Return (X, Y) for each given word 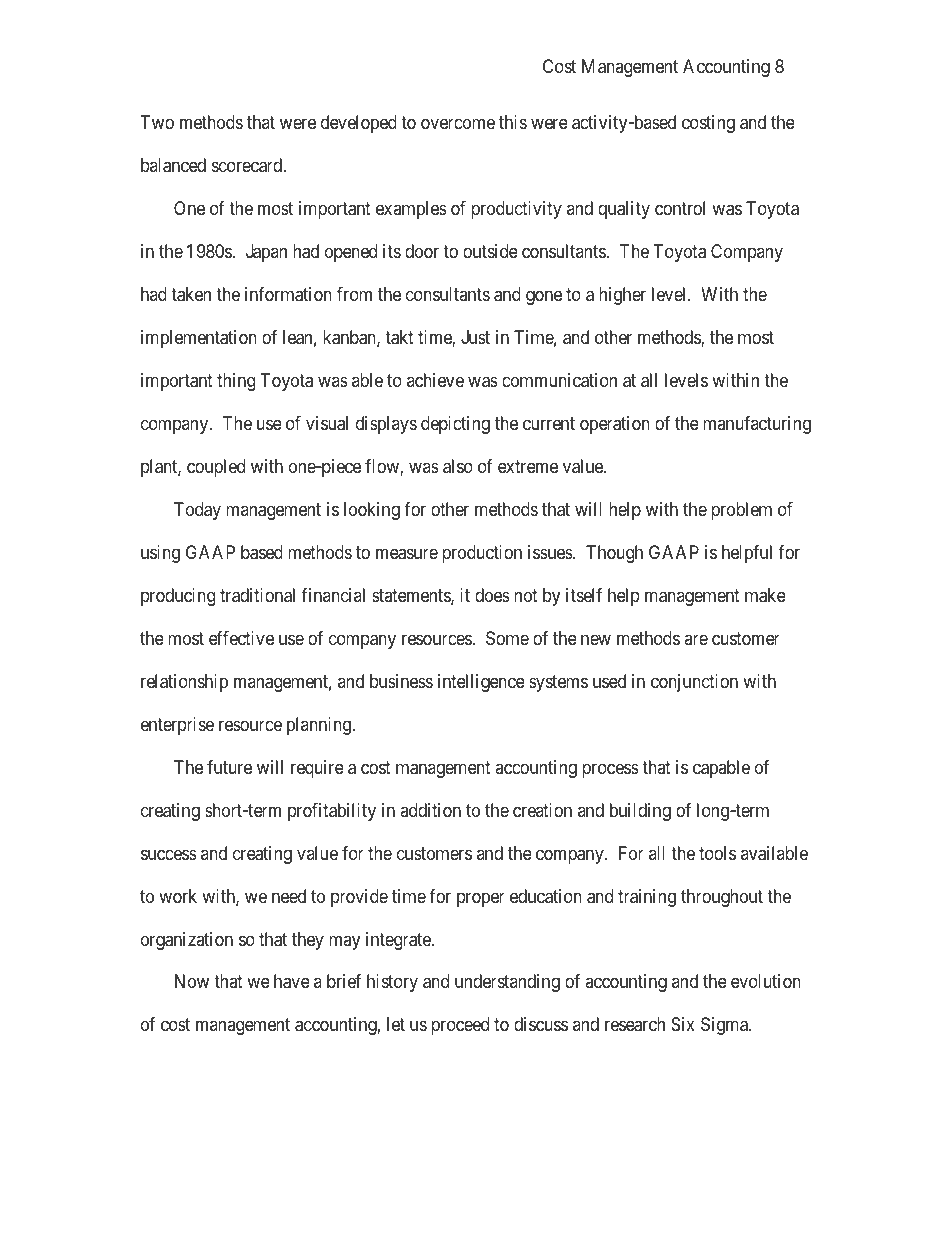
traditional (257, 595)
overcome (458, 123)
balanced (173, 165)
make (765, 595)
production (482, 554)
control (680, 208)
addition (430, 810)
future (229, 767)
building (640, 812)
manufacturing (757, 425)
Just (475, 337)
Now (192, 981)
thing (236, 382)
